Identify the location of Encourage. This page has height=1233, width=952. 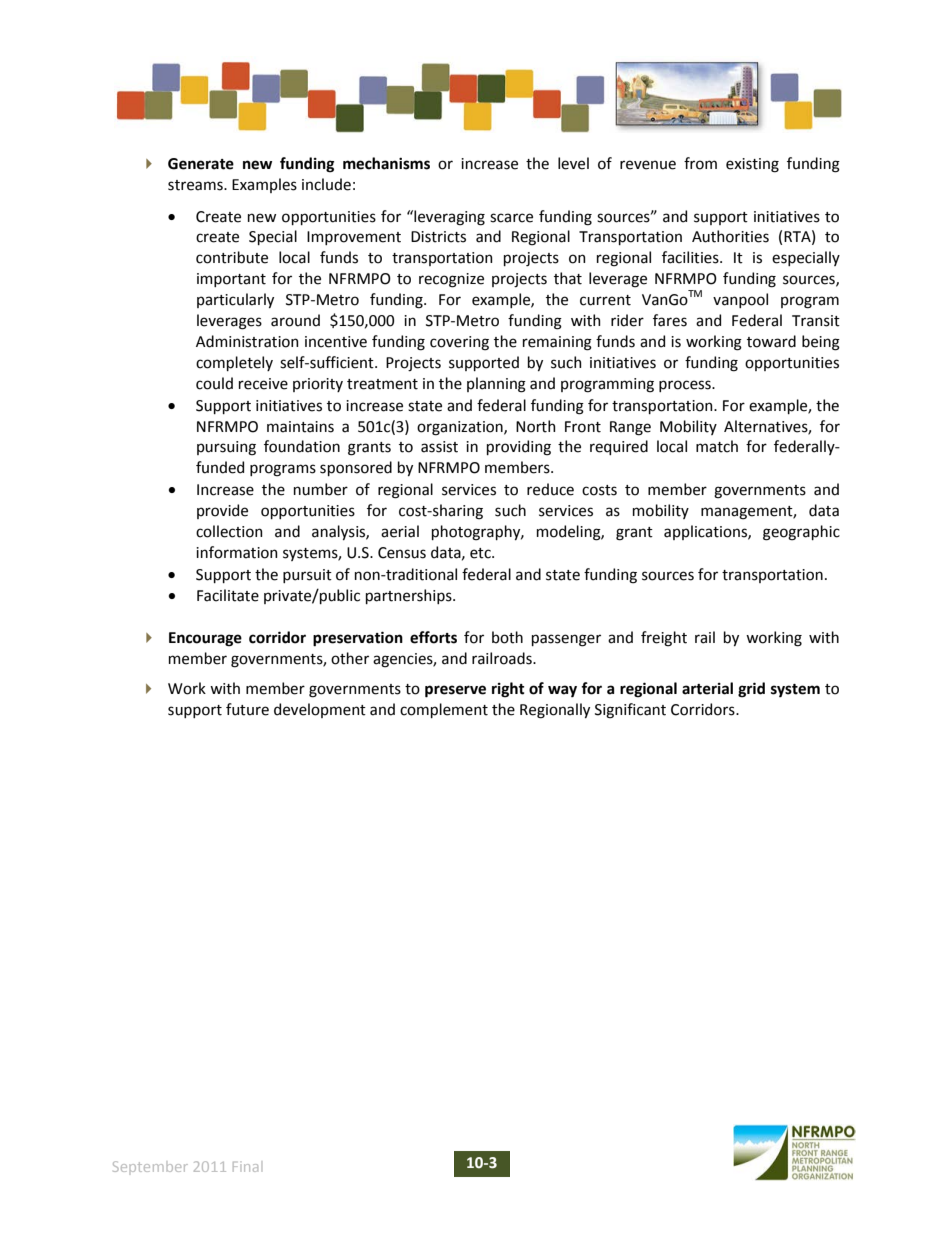
(205, 639).
